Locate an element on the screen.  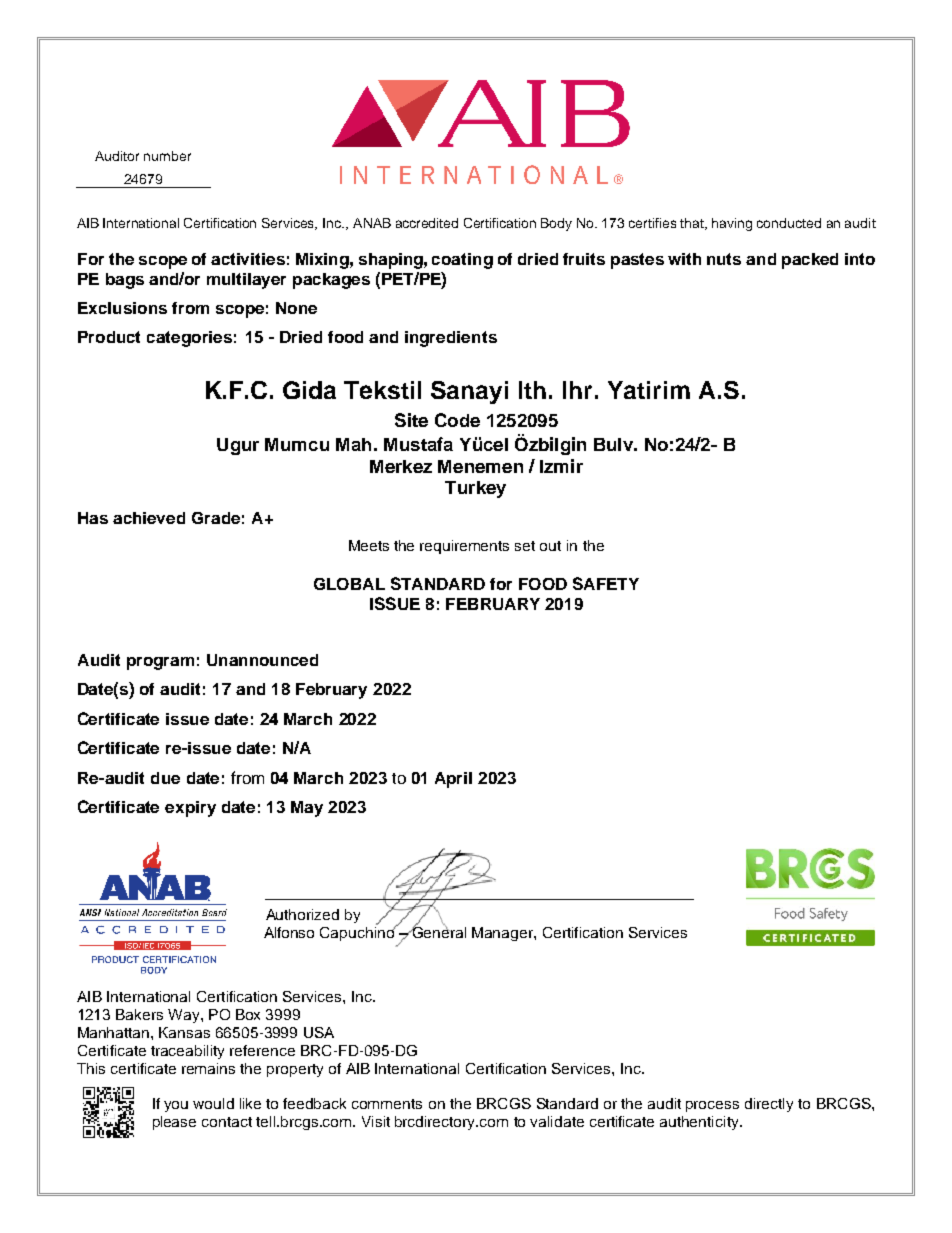
directly is located at coordinates (769, 1105).
